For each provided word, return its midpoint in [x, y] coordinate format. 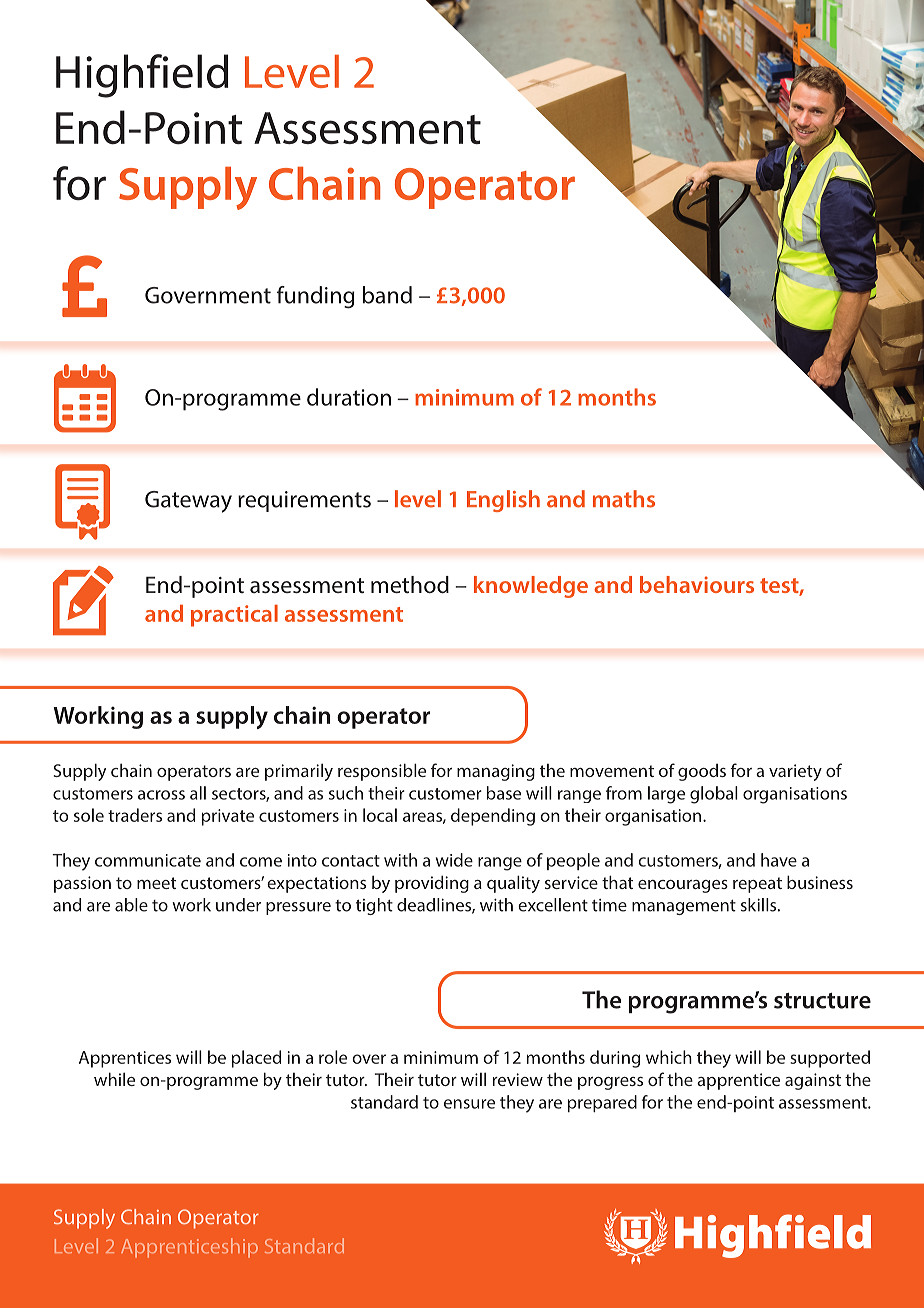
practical [234, 616]
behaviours [697, 584]
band [387, 295]
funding [316, 297]
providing [432, 884]
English [503, 501]
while [114, 1079]
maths [624, 499]
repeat [757, 885]
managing [496, 772]
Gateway [188, 502]
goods [702, 772]
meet [156, 883]
